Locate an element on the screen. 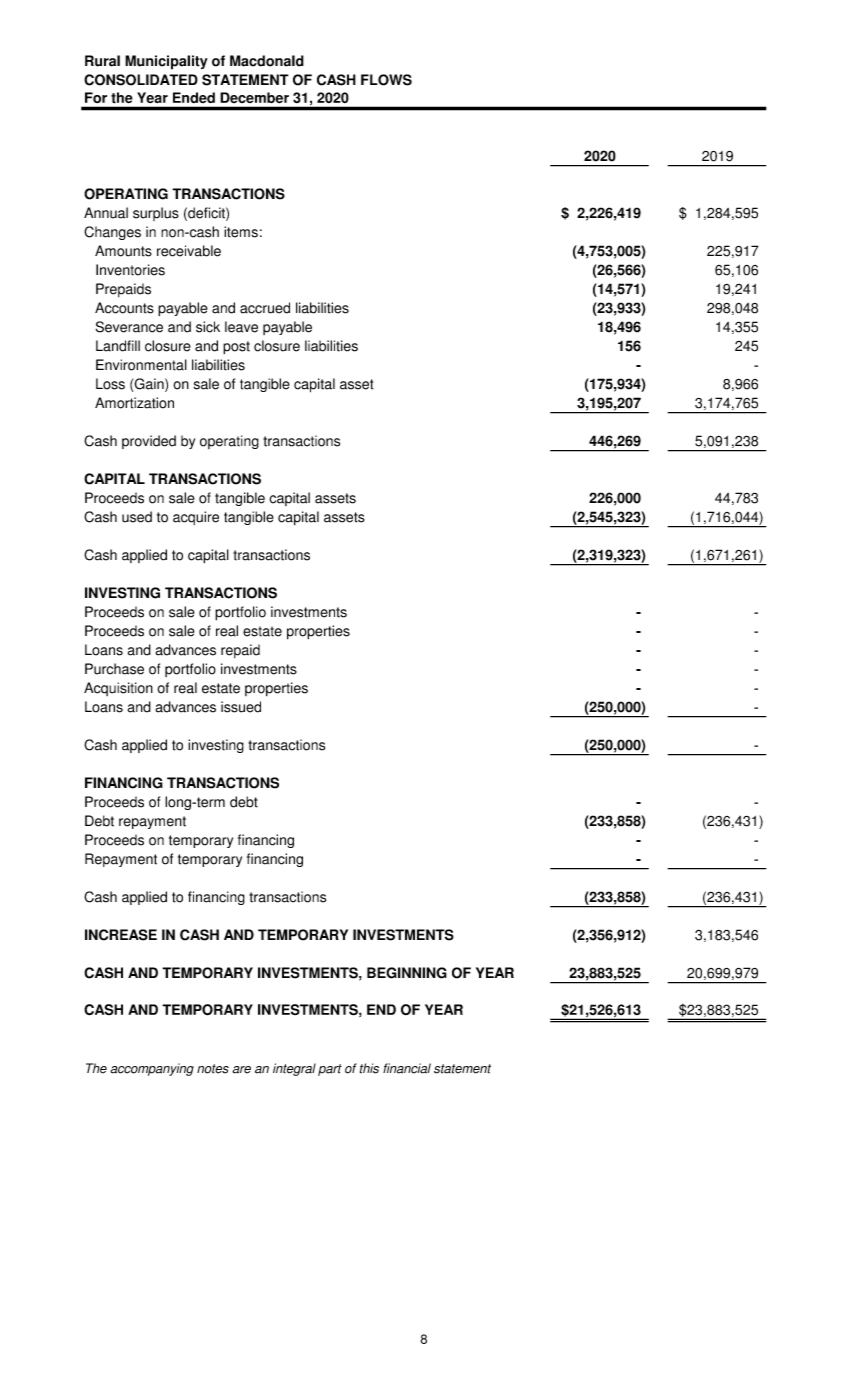 This screenshot has height=1400, width=849. FLOWS is located at coordinates (386, 80).
